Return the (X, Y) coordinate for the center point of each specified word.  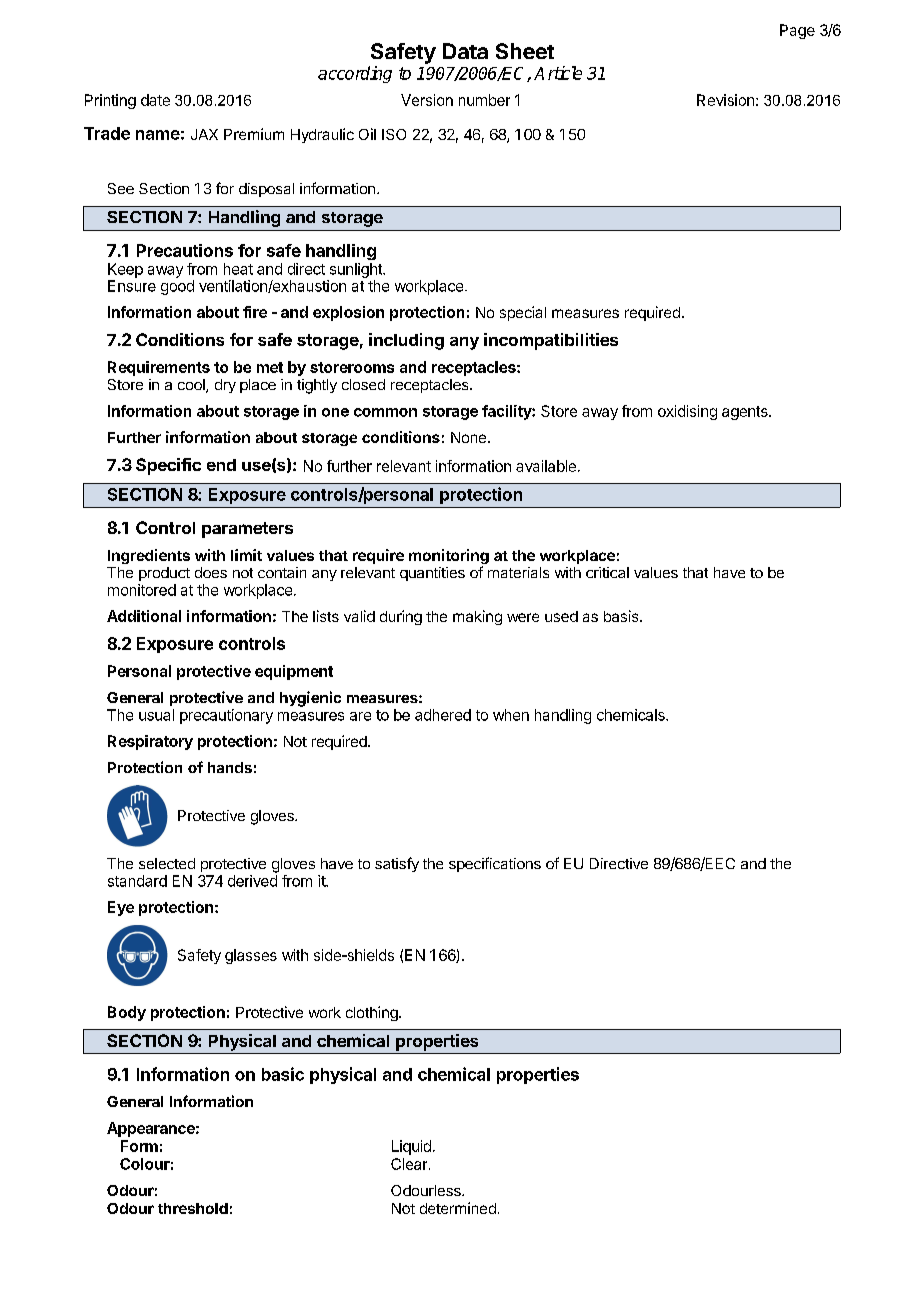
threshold (193, 1208)
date (155, 100)
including (406, 341)
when (511, 715)
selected (167, 863)
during (401, 617)
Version (427, 100)
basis (622, 616)
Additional (144, 616)
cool (192, 386)
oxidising (687, 412)
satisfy (397, 864)
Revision (725, 100)
